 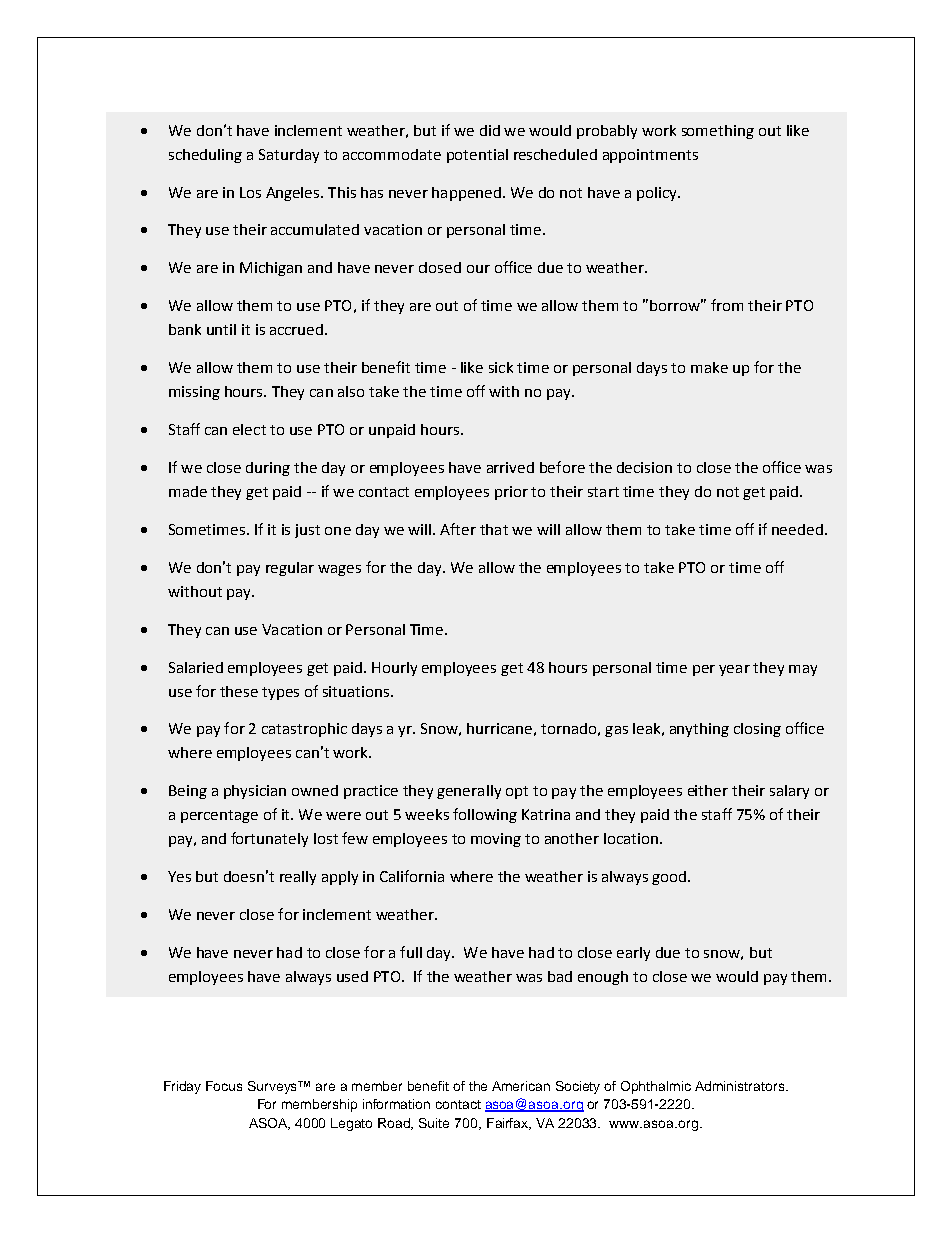 What do you see at coordinates (644, 467) in the image?
I see `decision` at bounding box center [644, 467].
